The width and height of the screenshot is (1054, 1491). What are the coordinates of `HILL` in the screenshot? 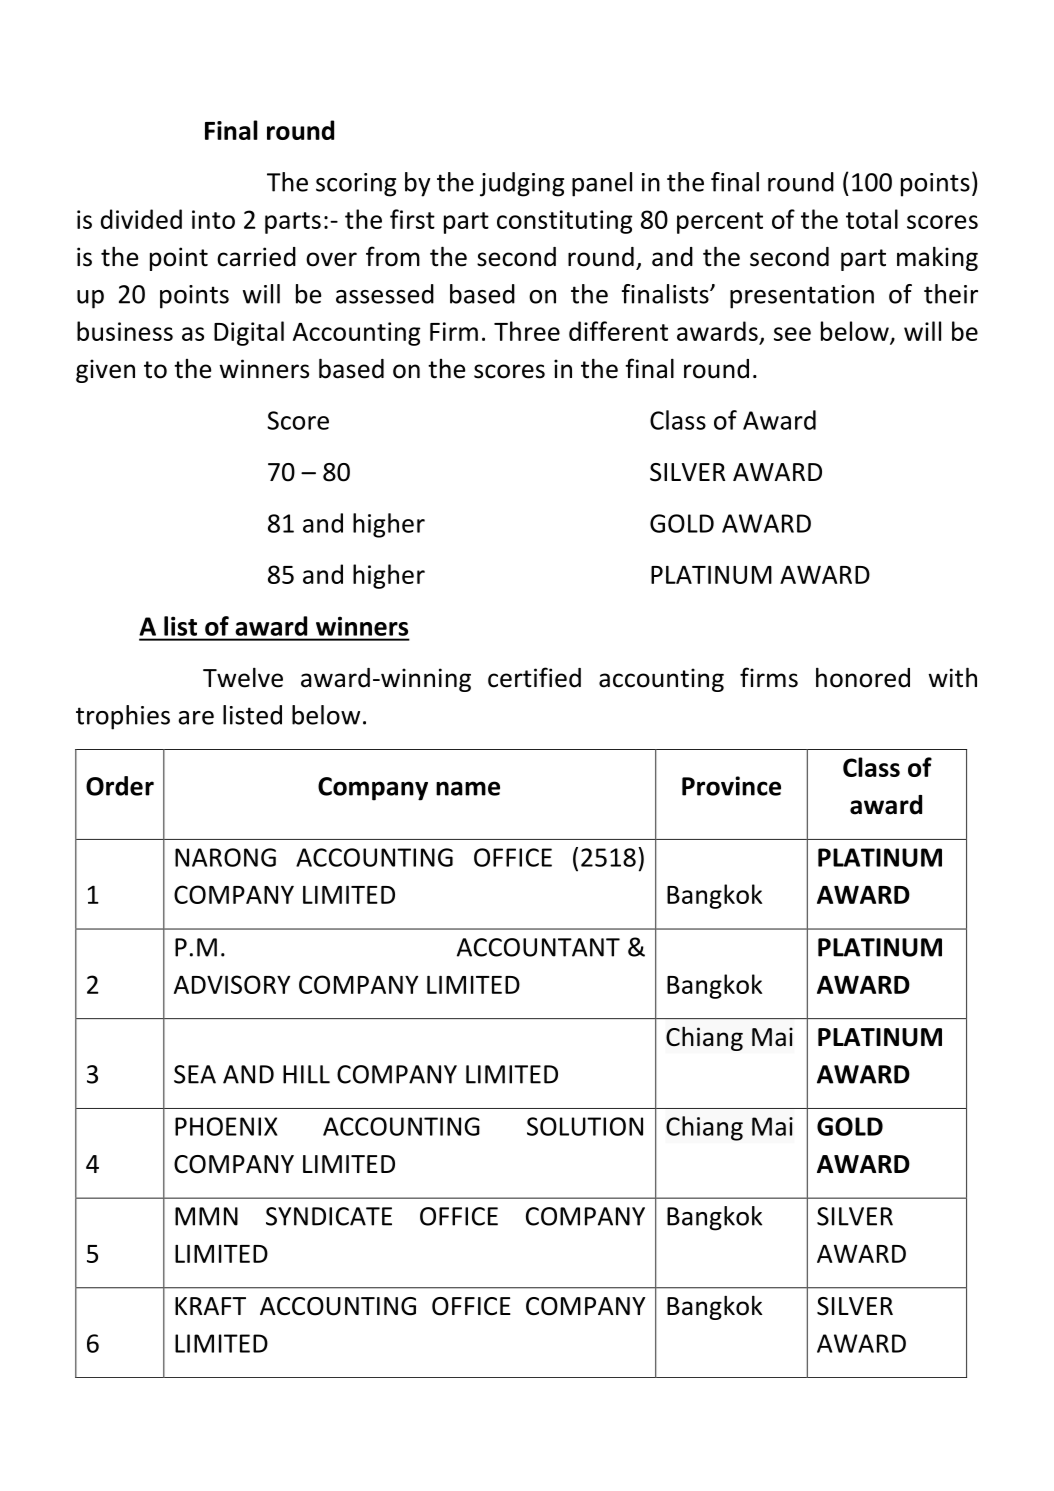 It's located at (306, 1074).
